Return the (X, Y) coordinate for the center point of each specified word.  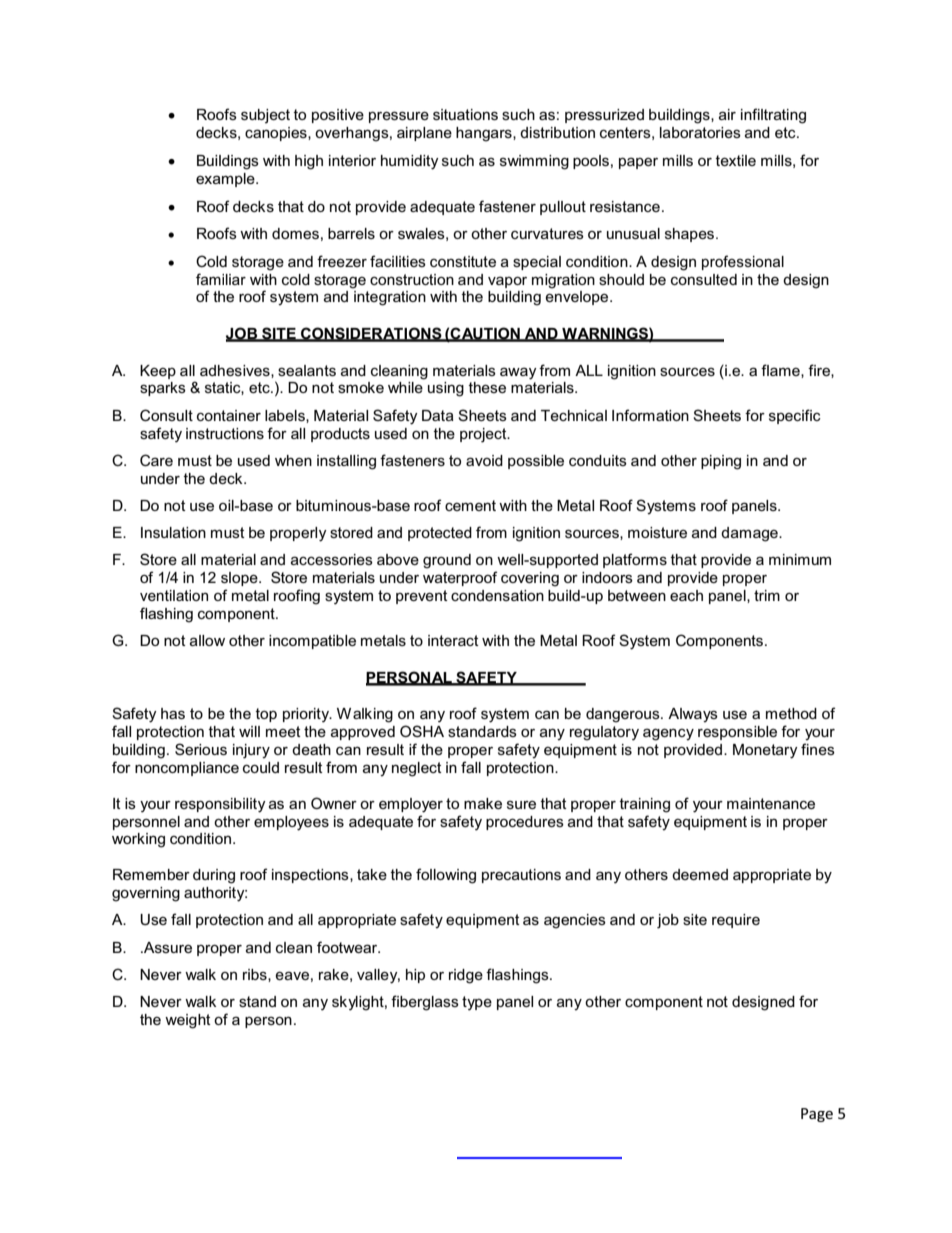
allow (207, 640)
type (477, 1003)
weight (188, 1021)
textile (735, 160)
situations (465, 114)
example (226, 180)
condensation (497, 595)
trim (767, 595)
